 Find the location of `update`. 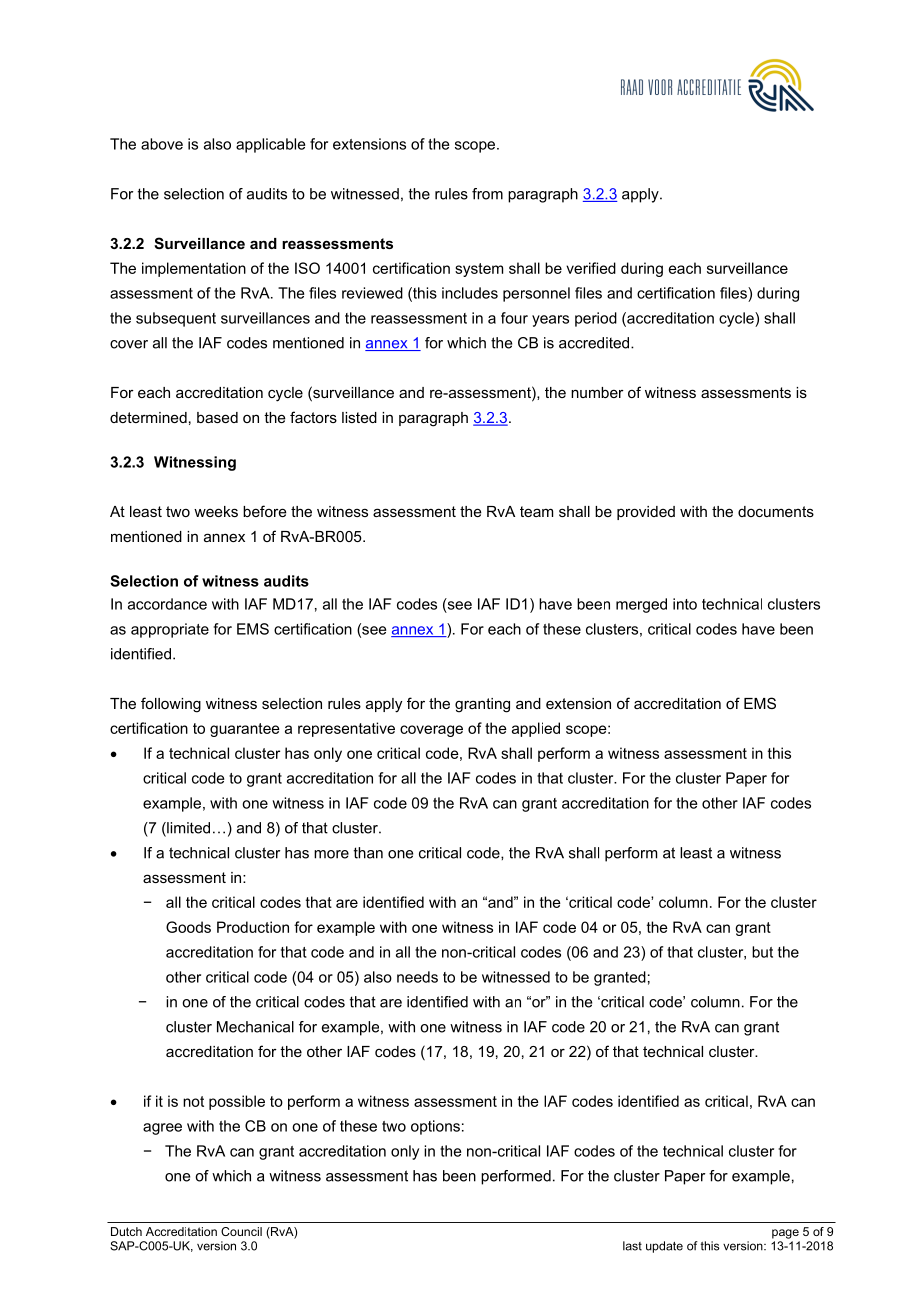

update is located at coordinates (664, 1247).
